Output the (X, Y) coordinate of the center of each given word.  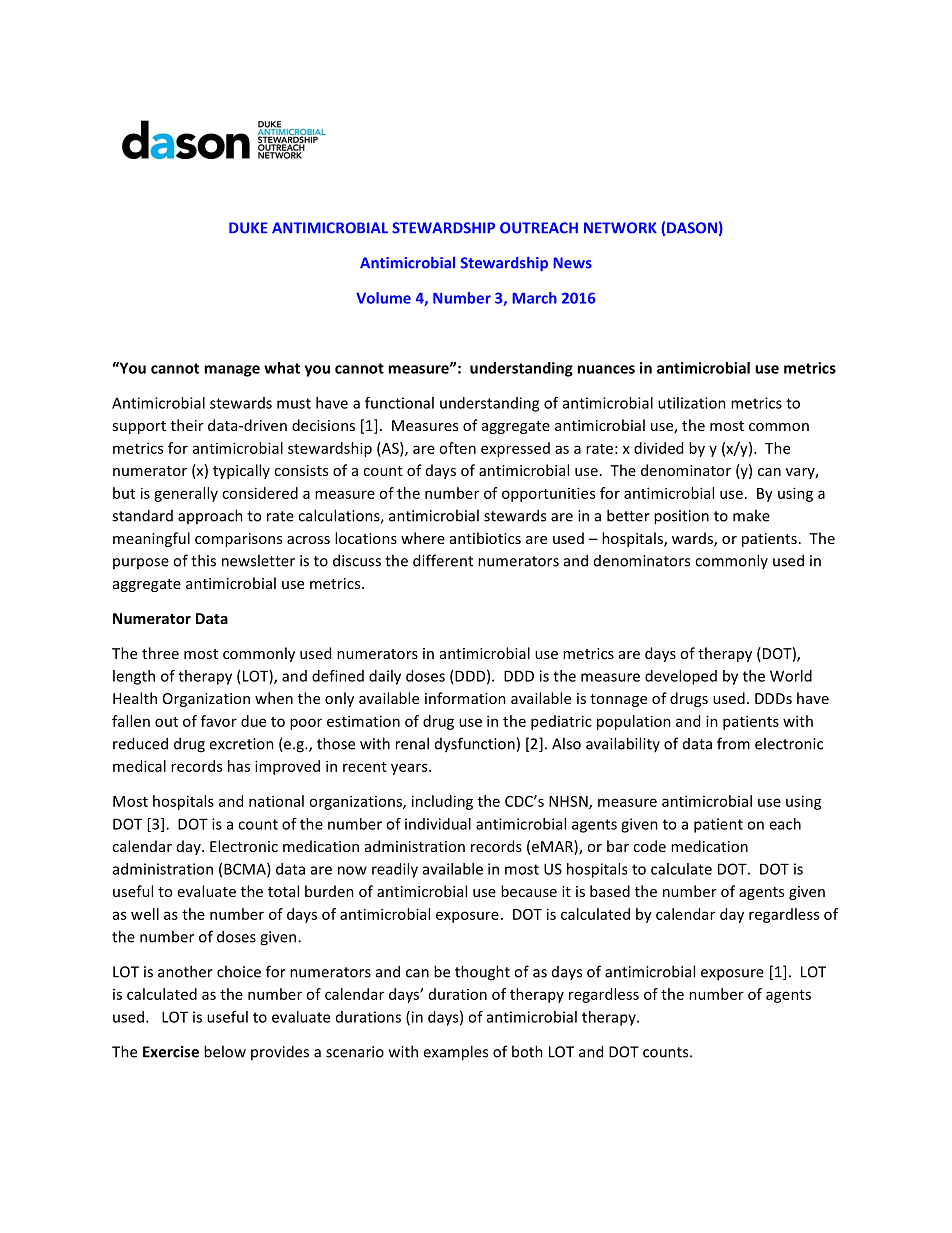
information (465, 698)
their (187, 425)
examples (455, 1053)
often (457, 448)
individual (438, 824)
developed (681, 677)
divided (658, 448)
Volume (383, 298)
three (160, 653)
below (225, 1051)
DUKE (248, 228)
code (649, 846)
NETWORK (620, 228)
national (276, 801)
